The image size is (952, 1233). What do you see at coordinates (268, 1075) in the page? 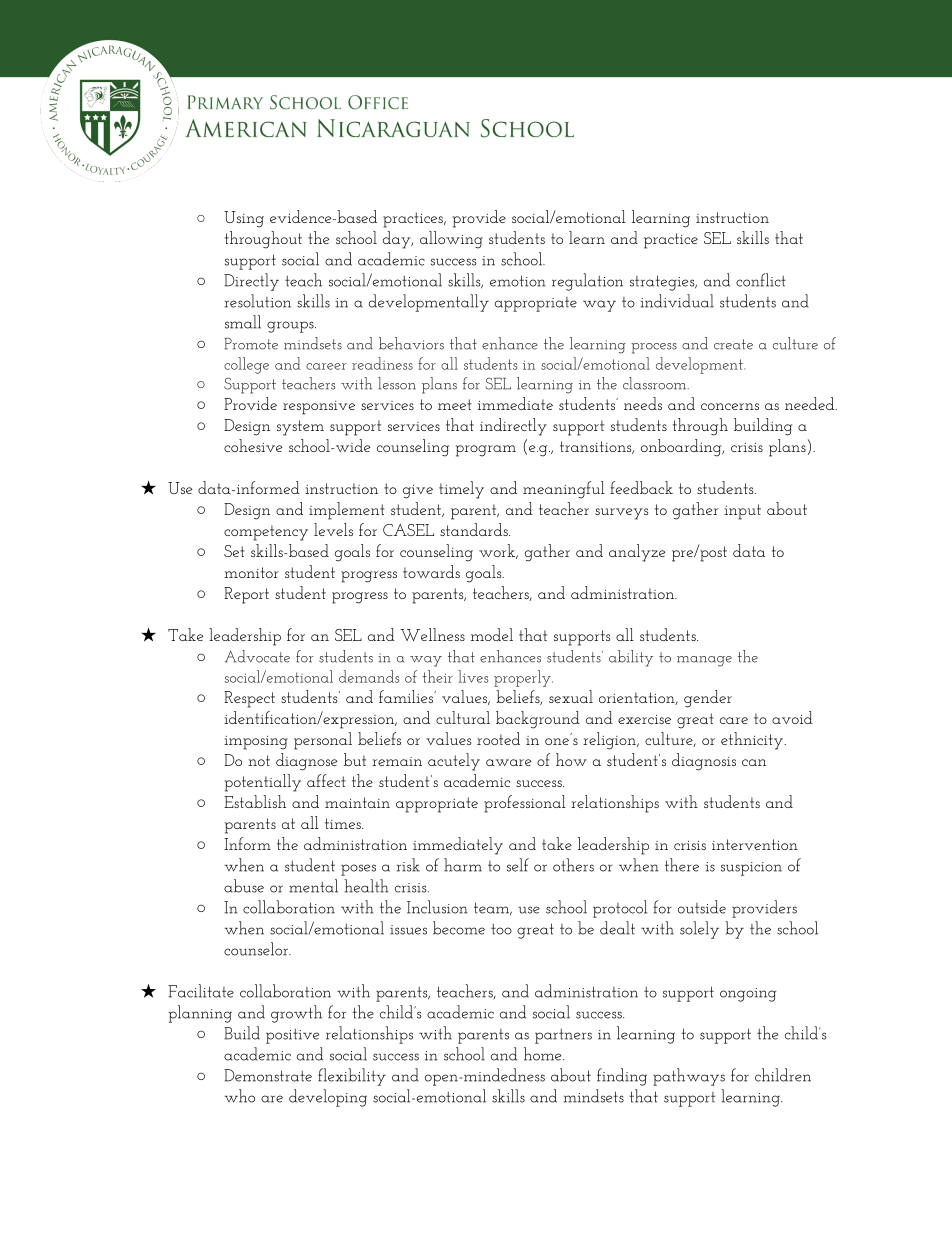
I see `Demonstrate` at bounding box center [268, 1075].
